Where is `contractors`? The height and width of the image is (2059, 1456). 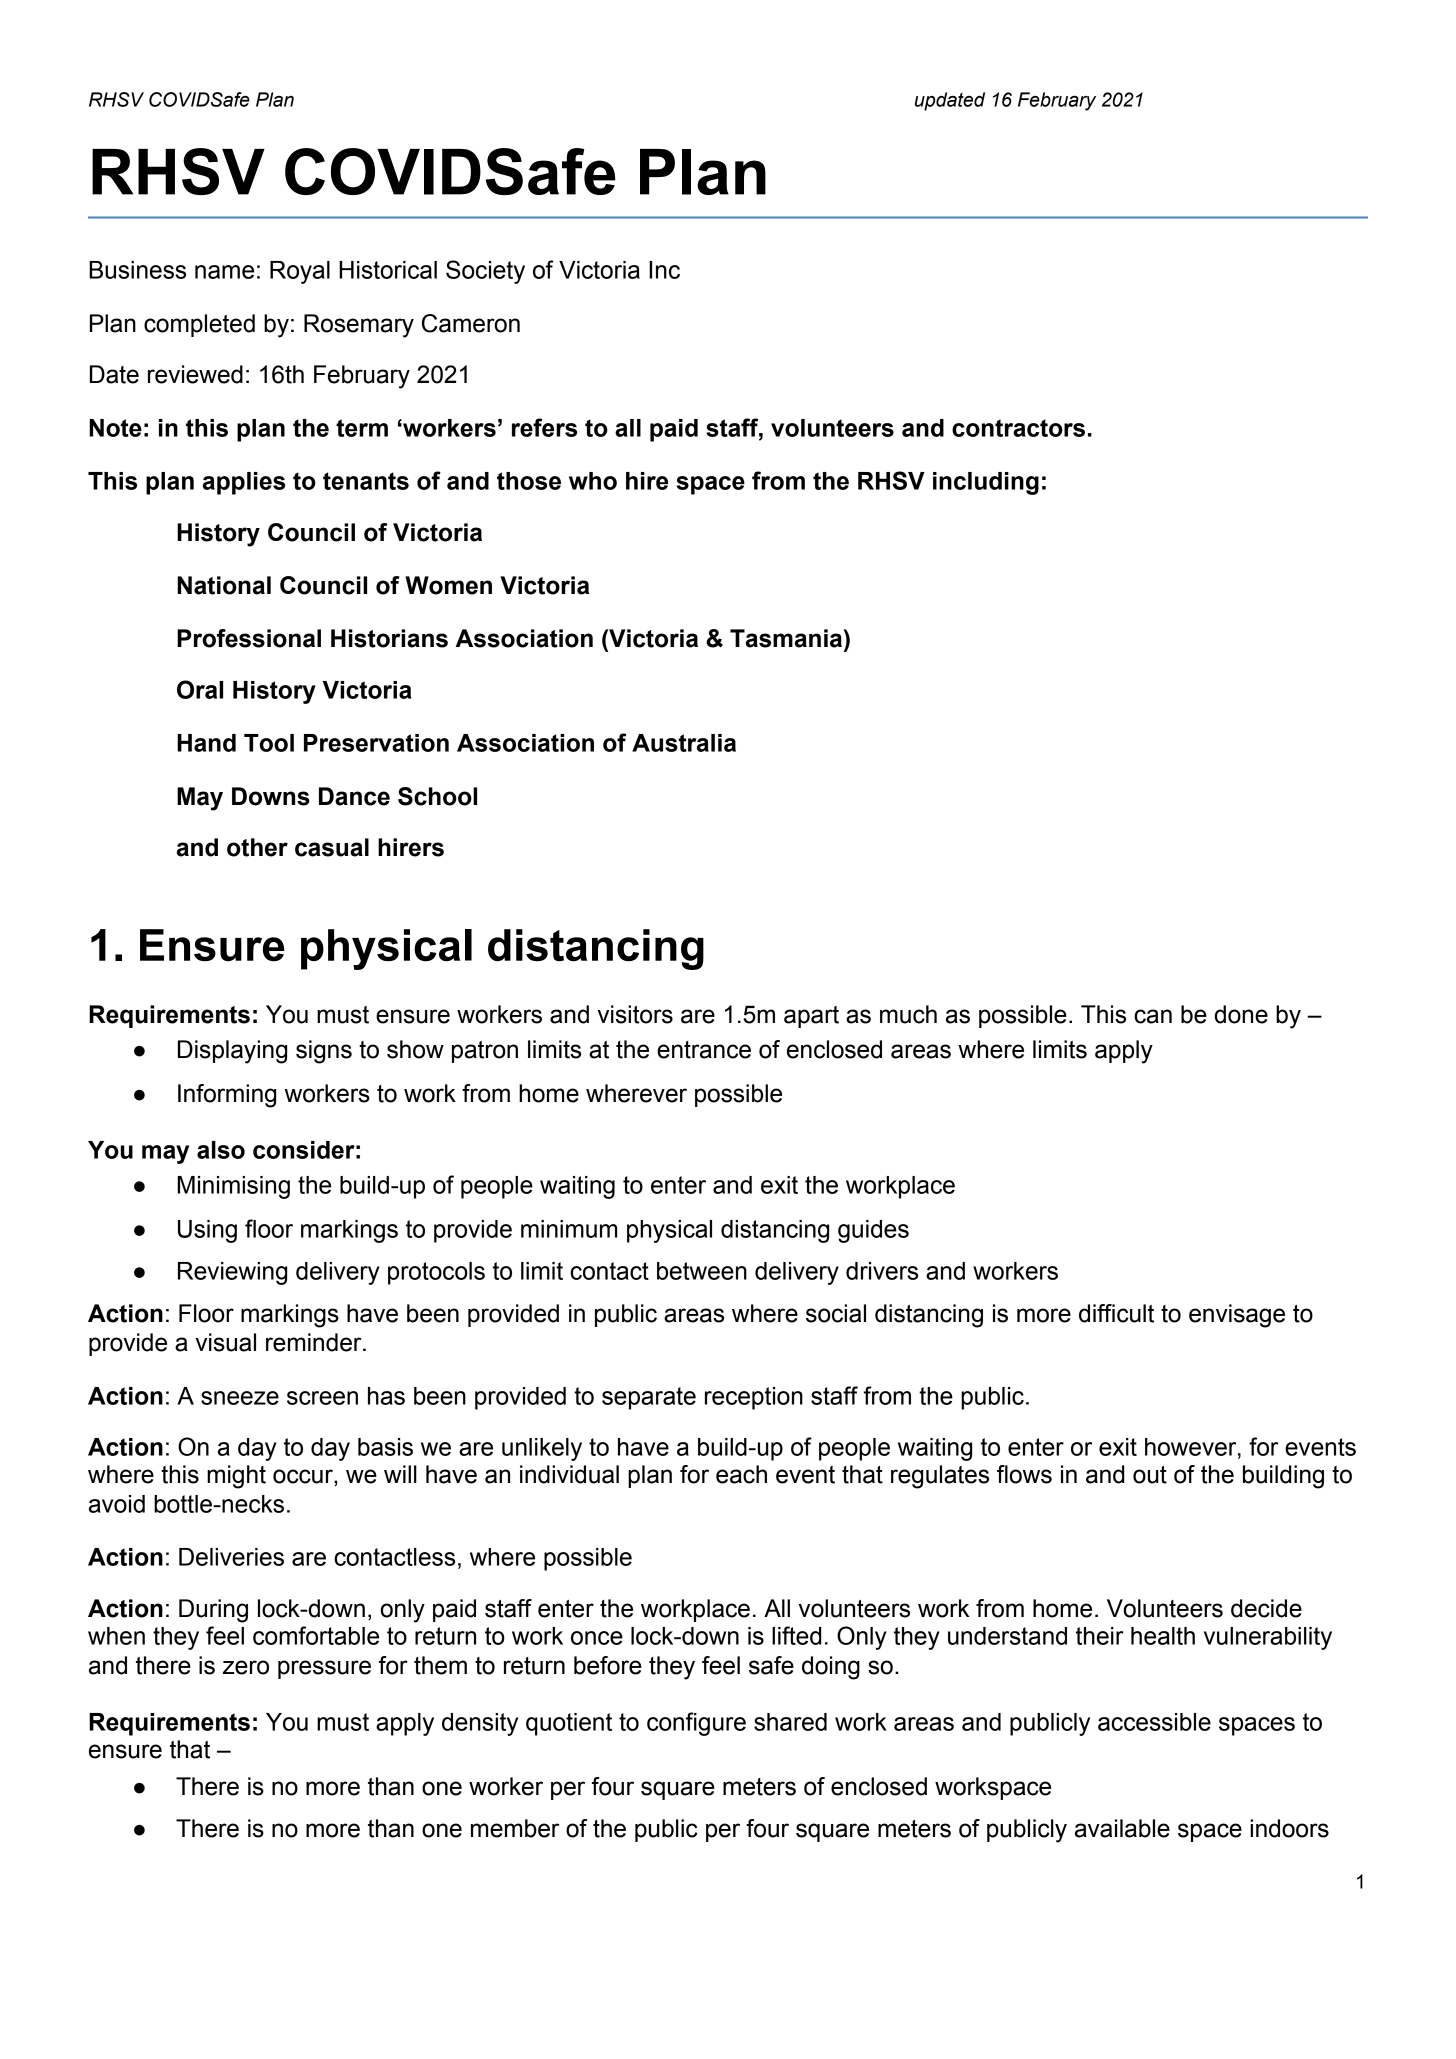 contractors is located at coordinates (1018, 428).
